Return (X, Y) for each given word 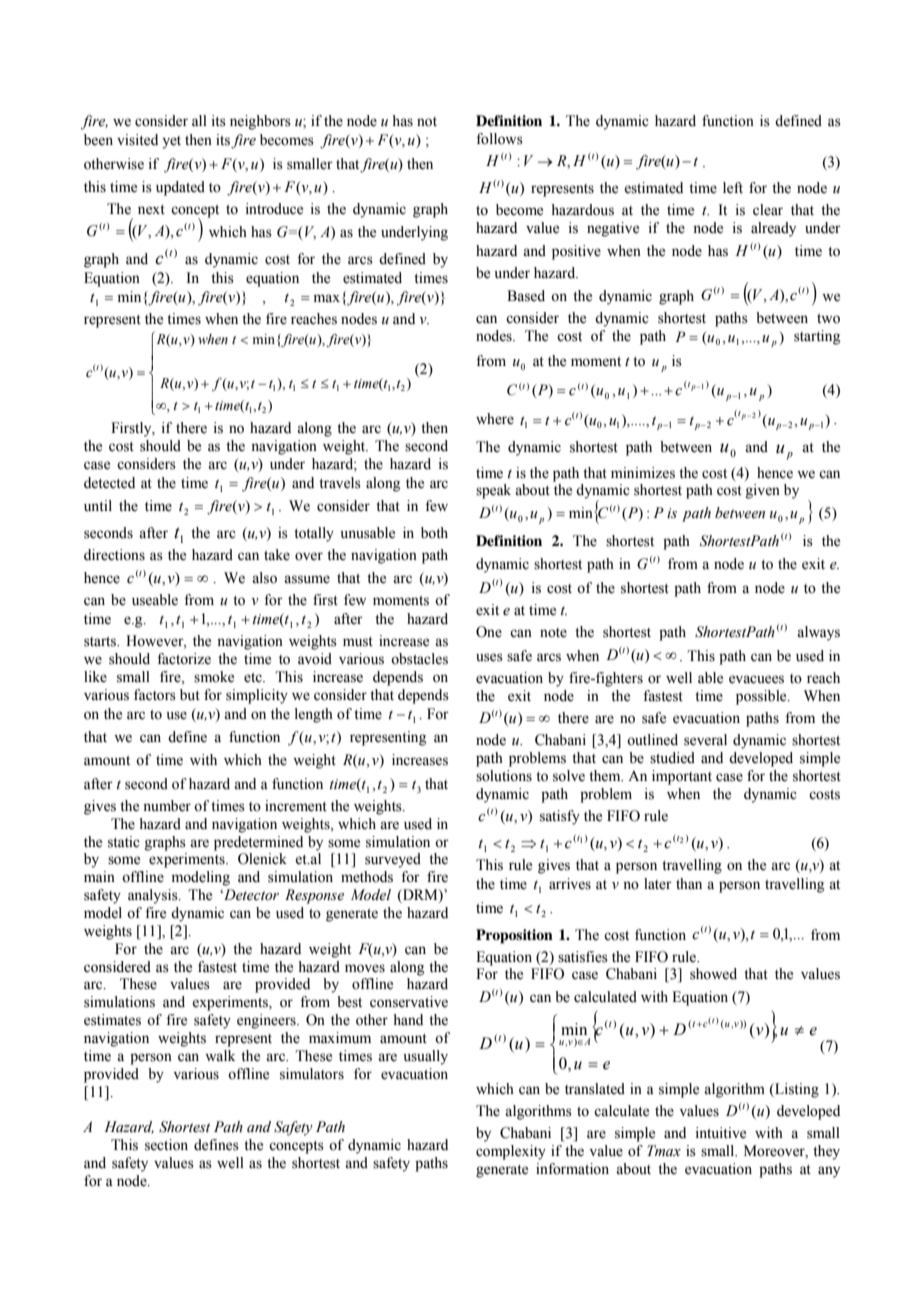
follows (499, 139)
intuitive (721, 1133)
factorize (184, 659)
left (733, 188)
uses (489, 657)
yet (171, 142)
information (572, 1169)
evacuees (756, 679)
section (166, 1145)
